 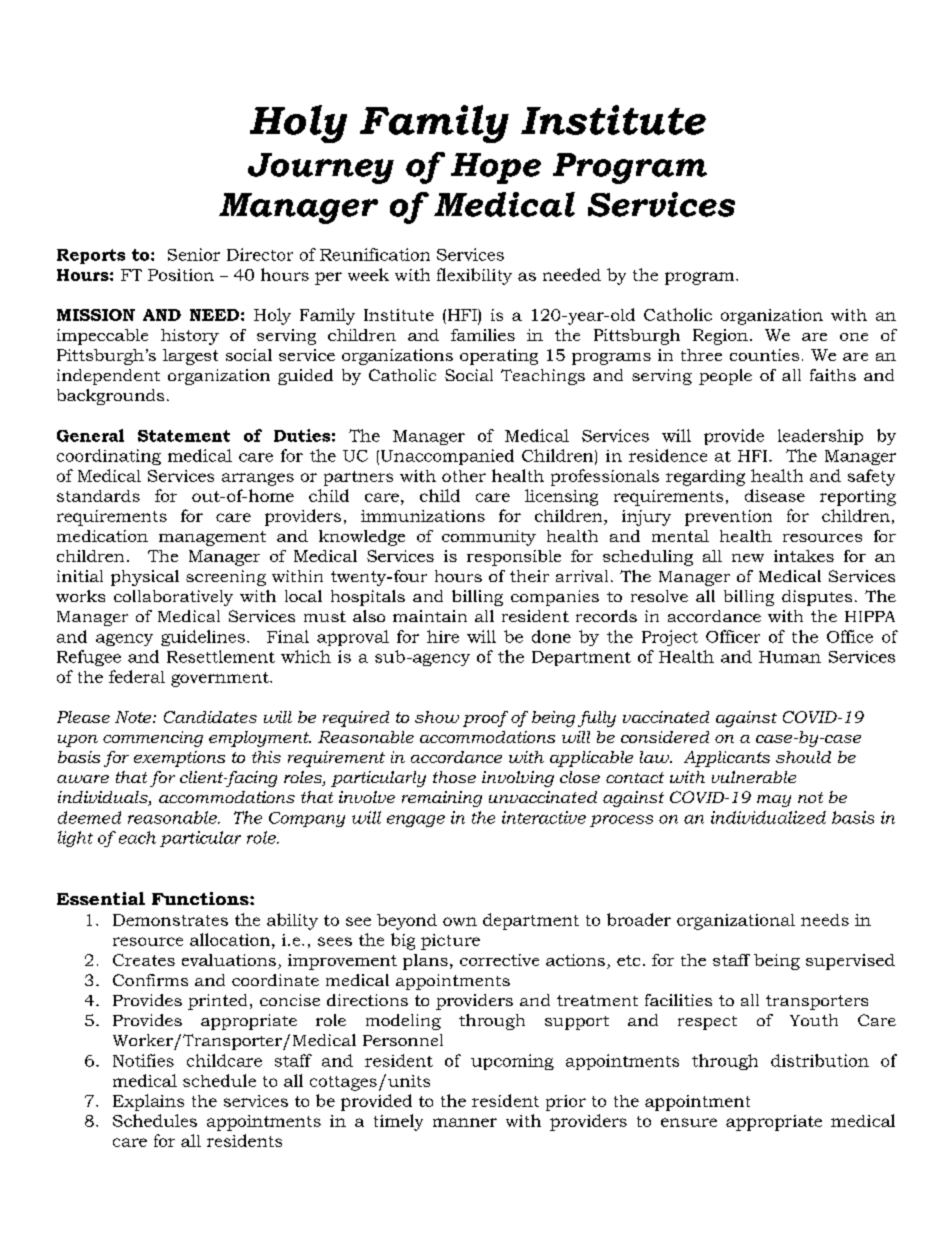 I want to click on Human, so click(x=790, y=657).
